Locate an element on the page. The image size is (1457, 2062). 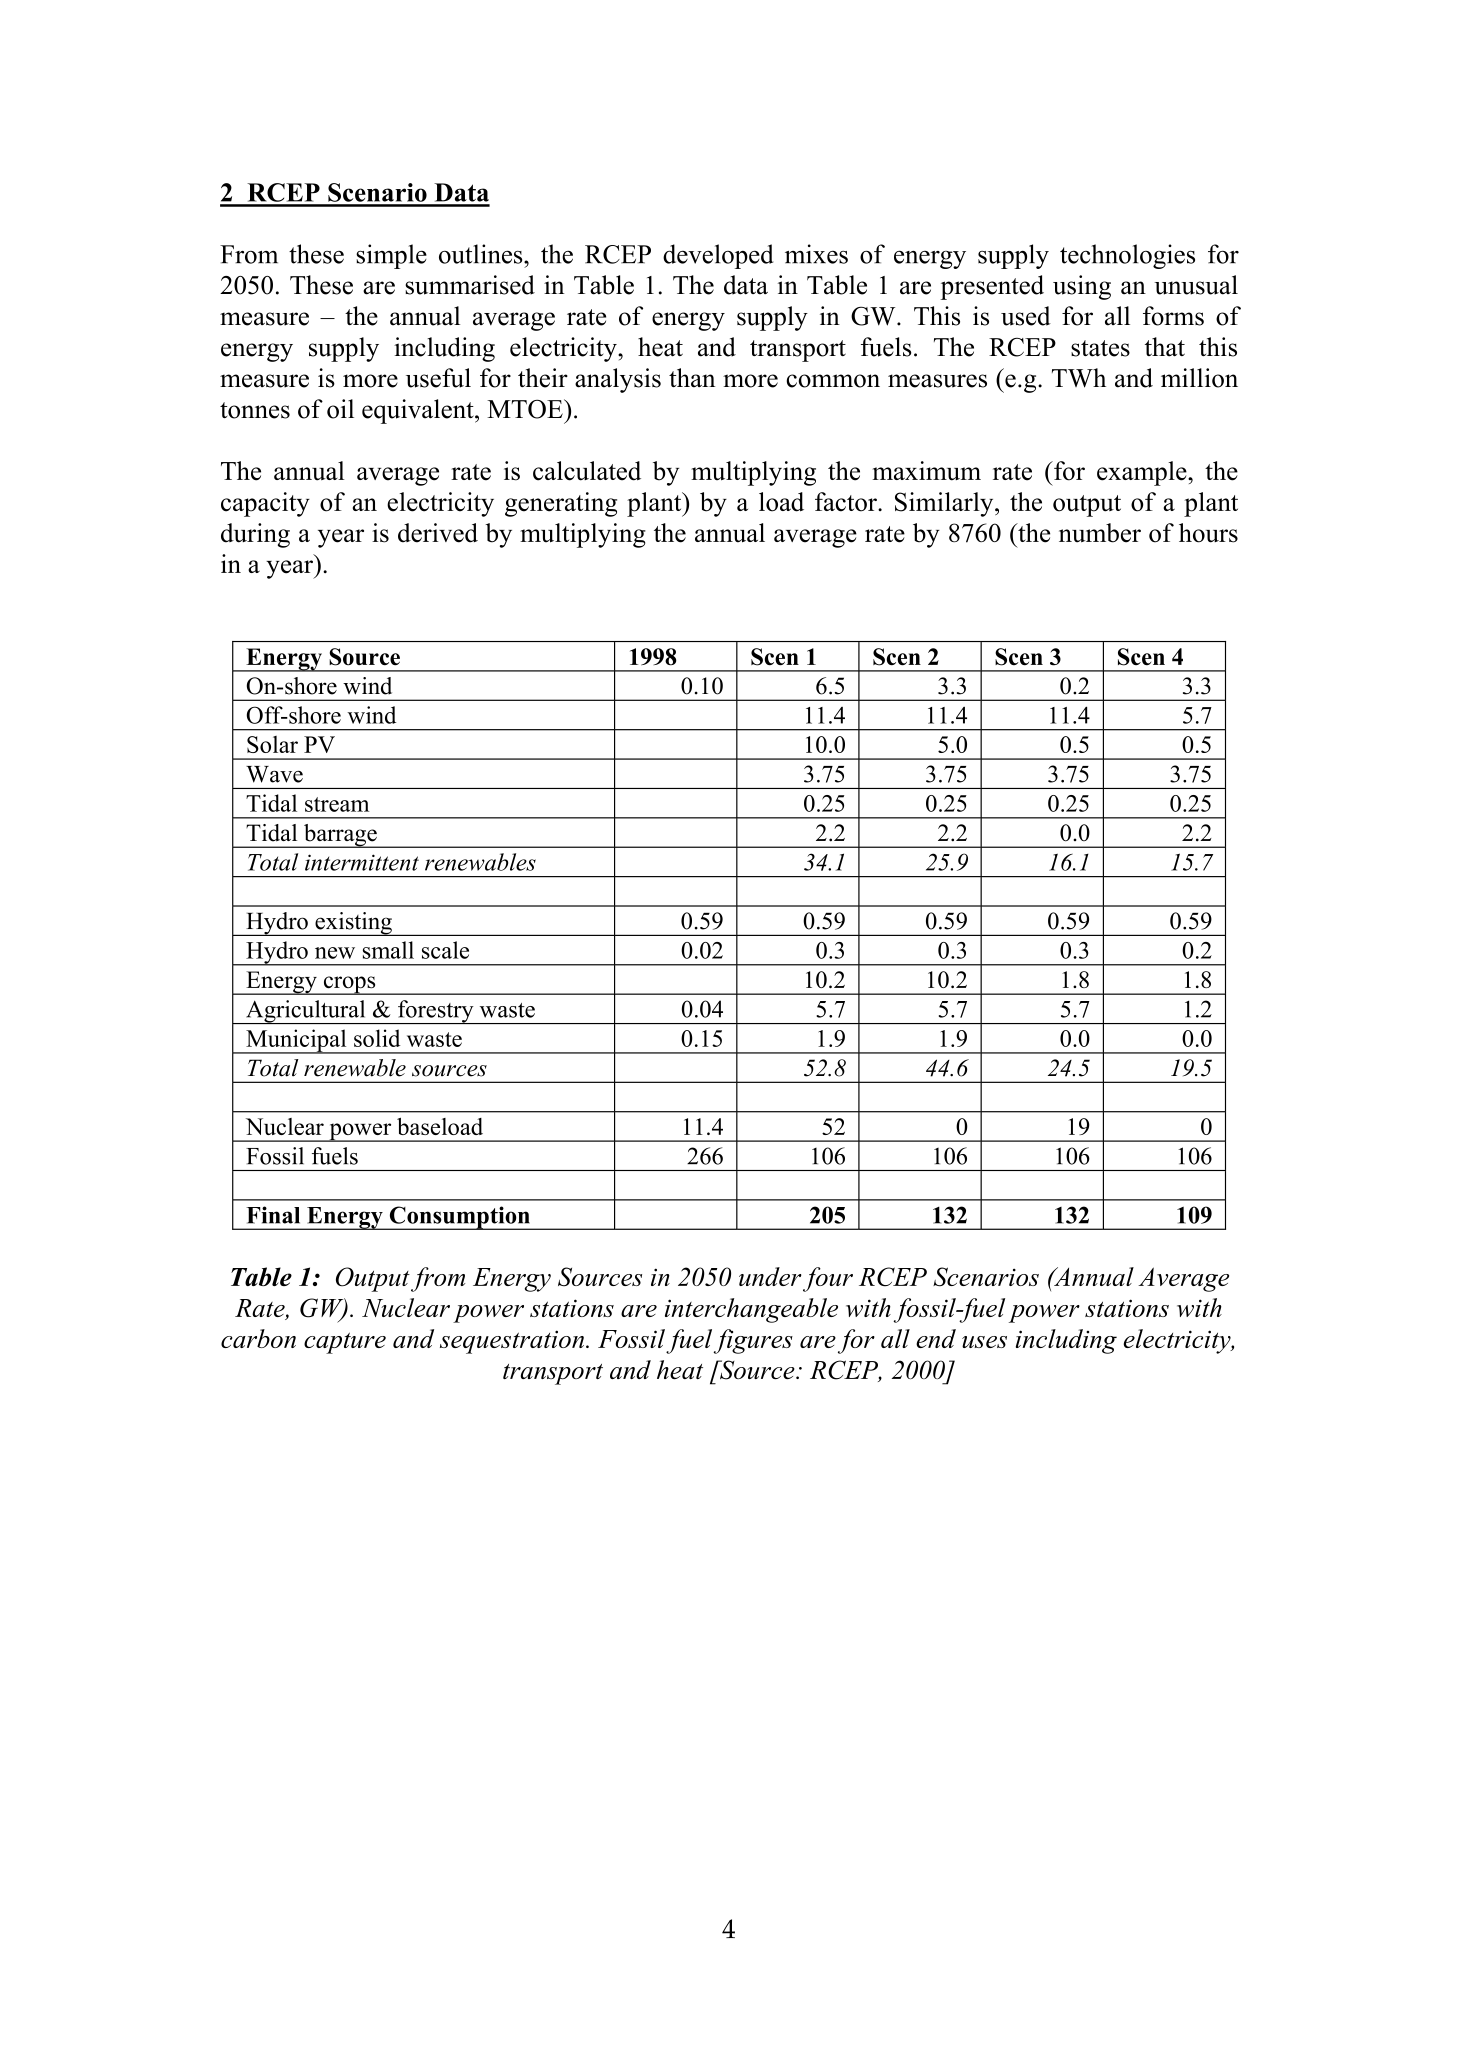
using is located at coordinates (1082, 287).
